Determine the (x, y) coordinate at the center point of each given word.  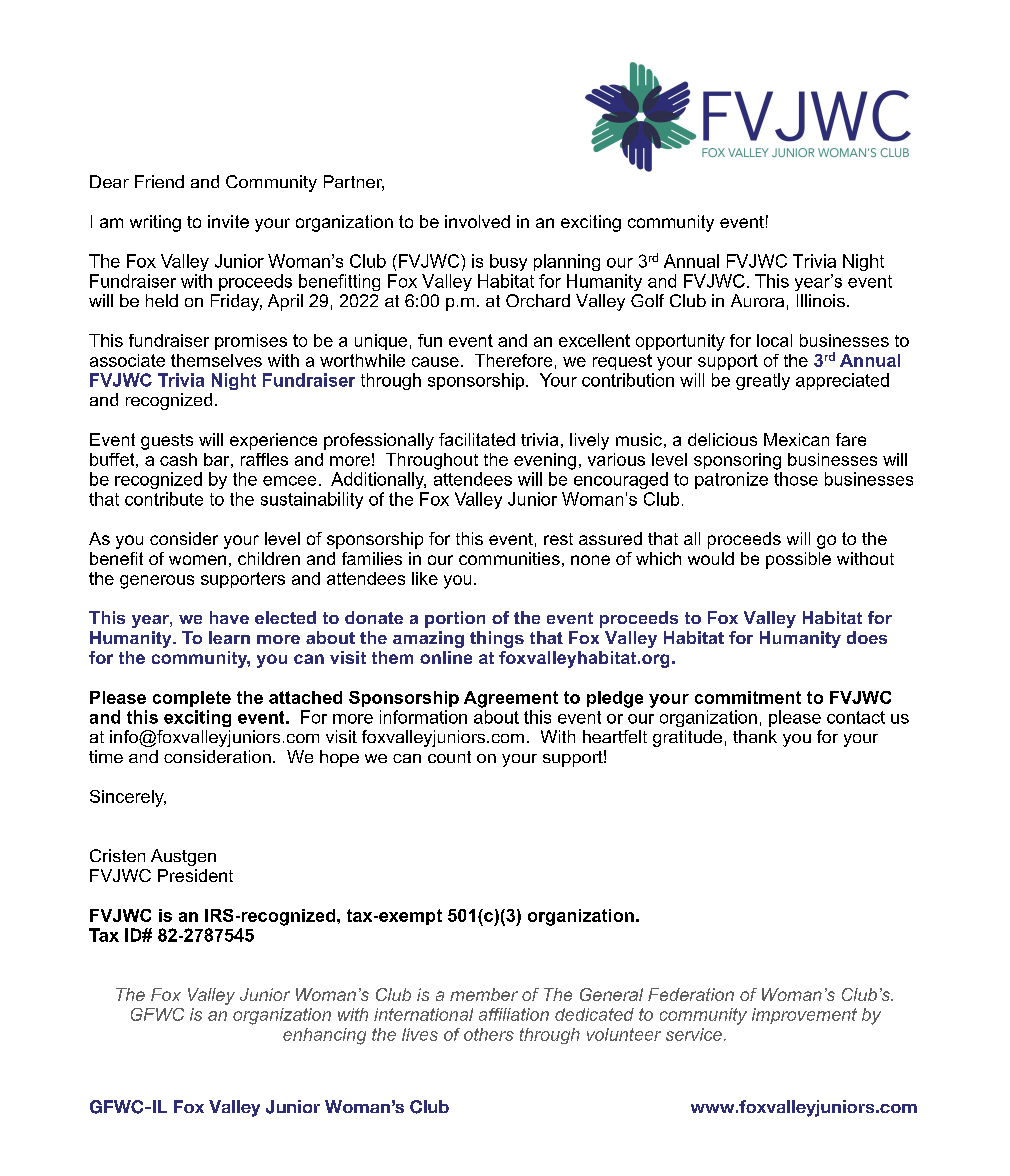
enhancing (324, 1036)
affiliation (514, 1014)
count (449, 757)
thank (755, 736)
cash (178, 459)
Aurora (757, 300)
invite (228, 221)
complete (192, 699)
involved (477, 221)
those (796, 479)
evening (545, 461)
